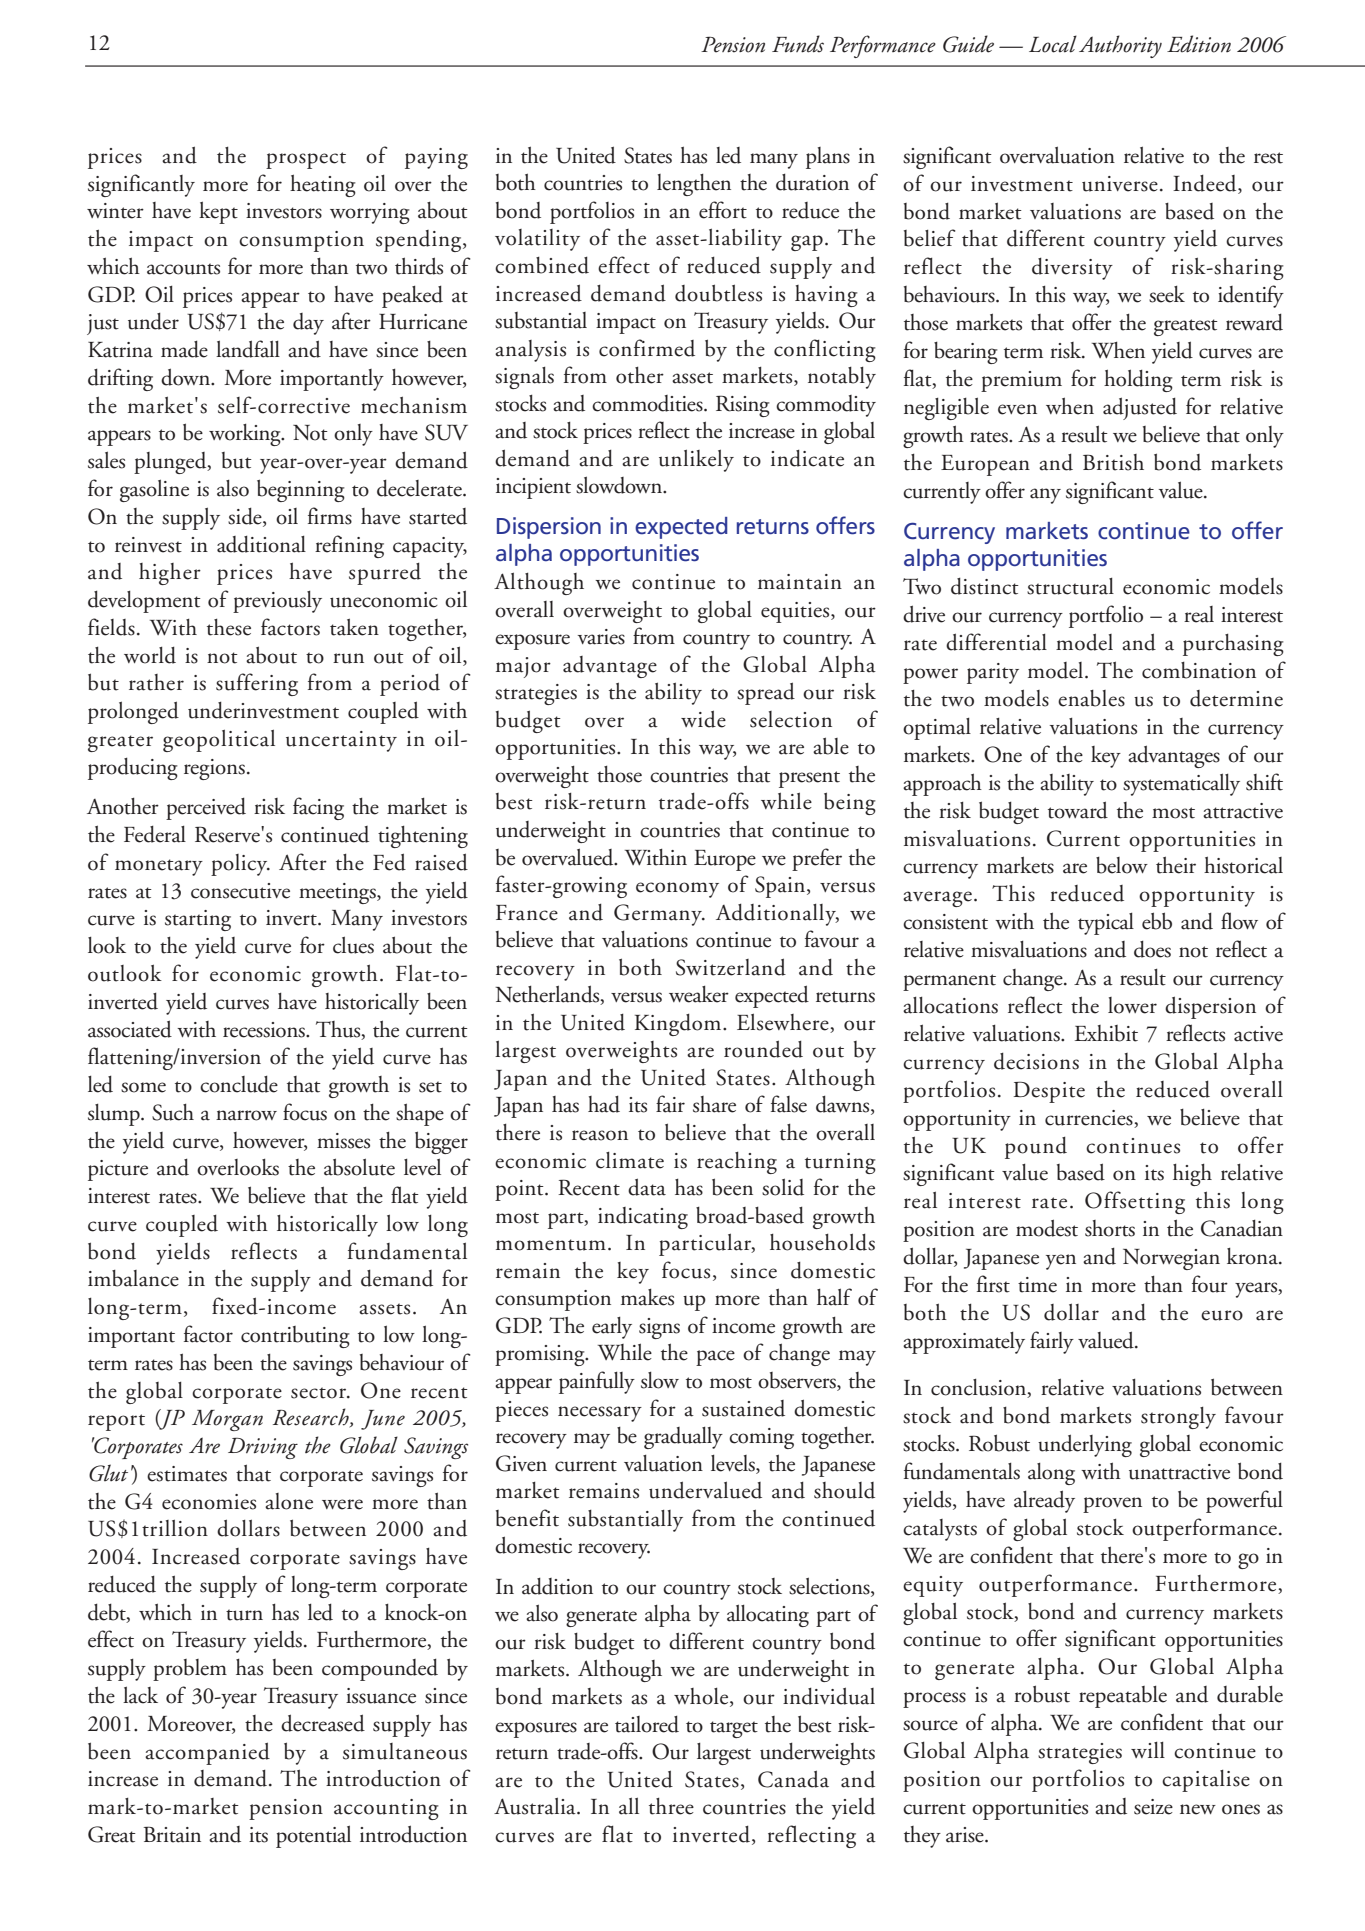 This document has width=1365, height=1931. What do you see at coordinates (731, 967) in the document?
I see `Switzerland` at bounding box center [731, 967].
